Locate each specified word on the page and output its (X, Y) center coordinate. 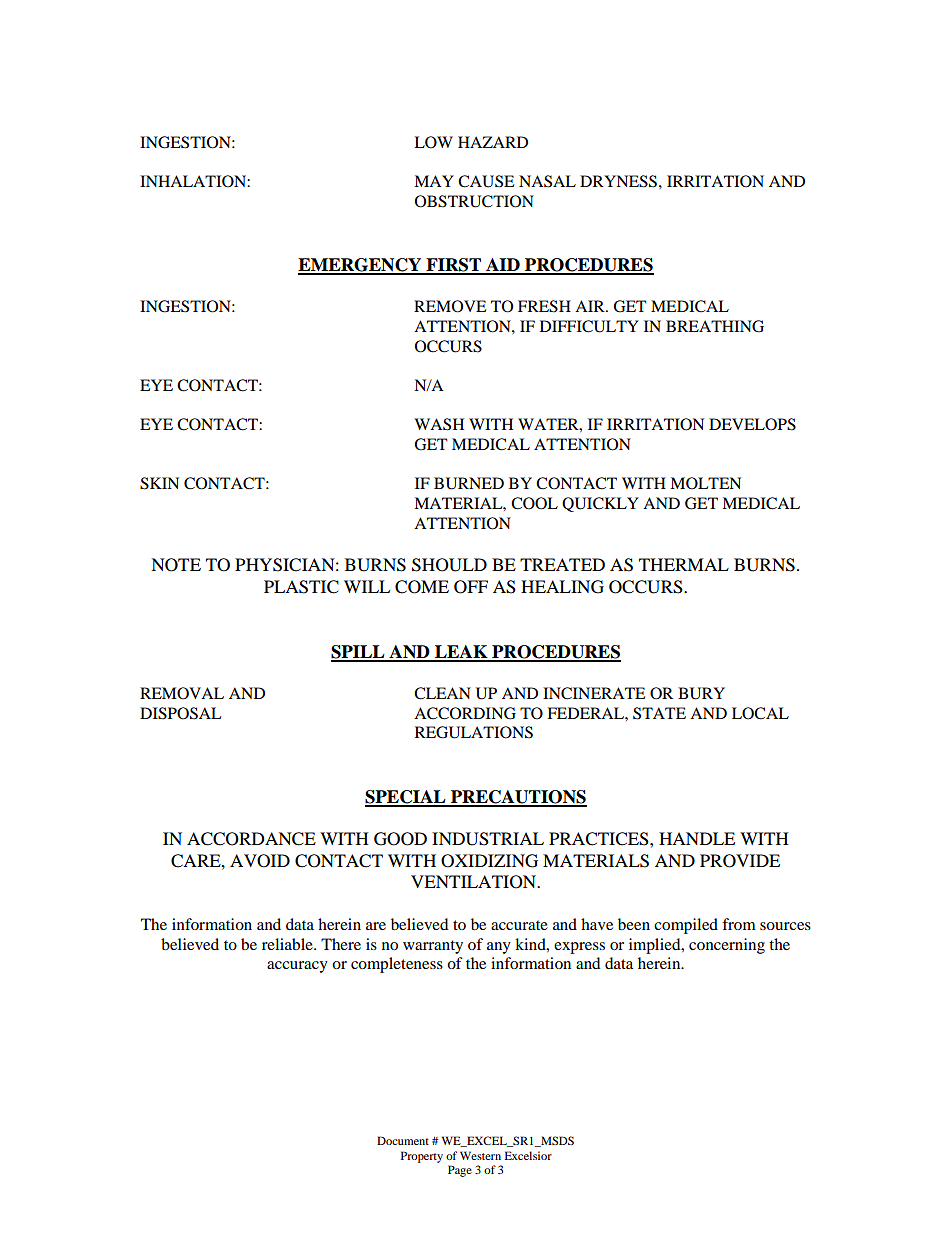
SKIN (159, 483)
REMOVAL (182, 693)
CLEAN (442, 693)
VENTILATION (475, 882)
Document (403, 1140)
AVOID (260, 861)
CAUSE (486, 181)
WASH (439, 424)
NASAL (547, 181)
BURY (701, 693)
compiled (686, 926)
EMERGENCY (361, 266)
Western (480, 1155)
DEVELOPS (752, 424)
